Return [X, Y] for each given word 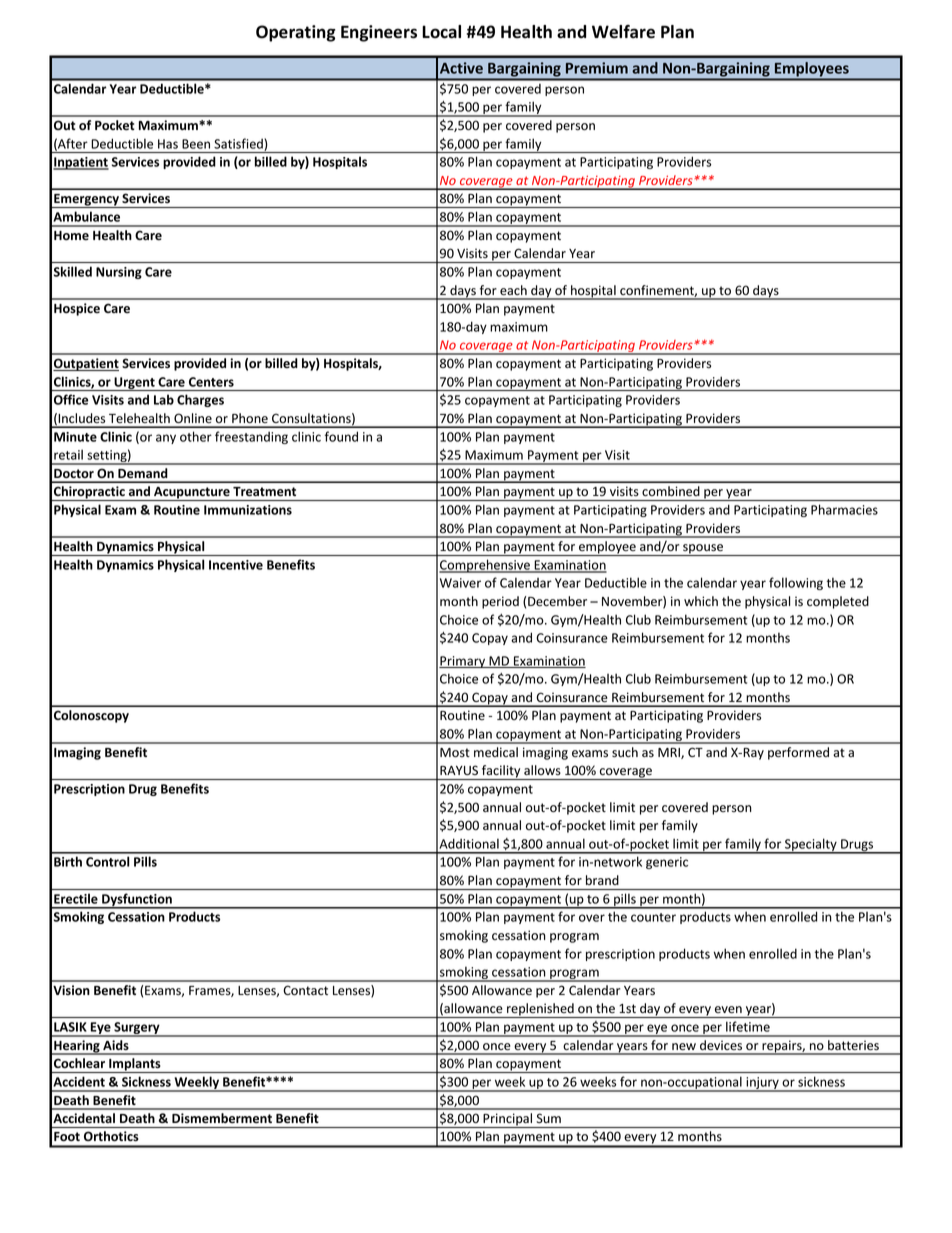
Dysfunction [137, 901]
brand [602, 880]
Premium [597, 68]
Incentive [236, 565]
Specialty [811, 846]
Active [461, 68]
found [341, 436]
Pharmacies [844, 509]
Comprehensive [485, 566]
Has [168, 144]
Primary [463, 662]
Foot [67, 1136]
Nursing [119, 273]
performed [798, 753]
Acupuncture [192, 494]
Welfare [623, 32]
